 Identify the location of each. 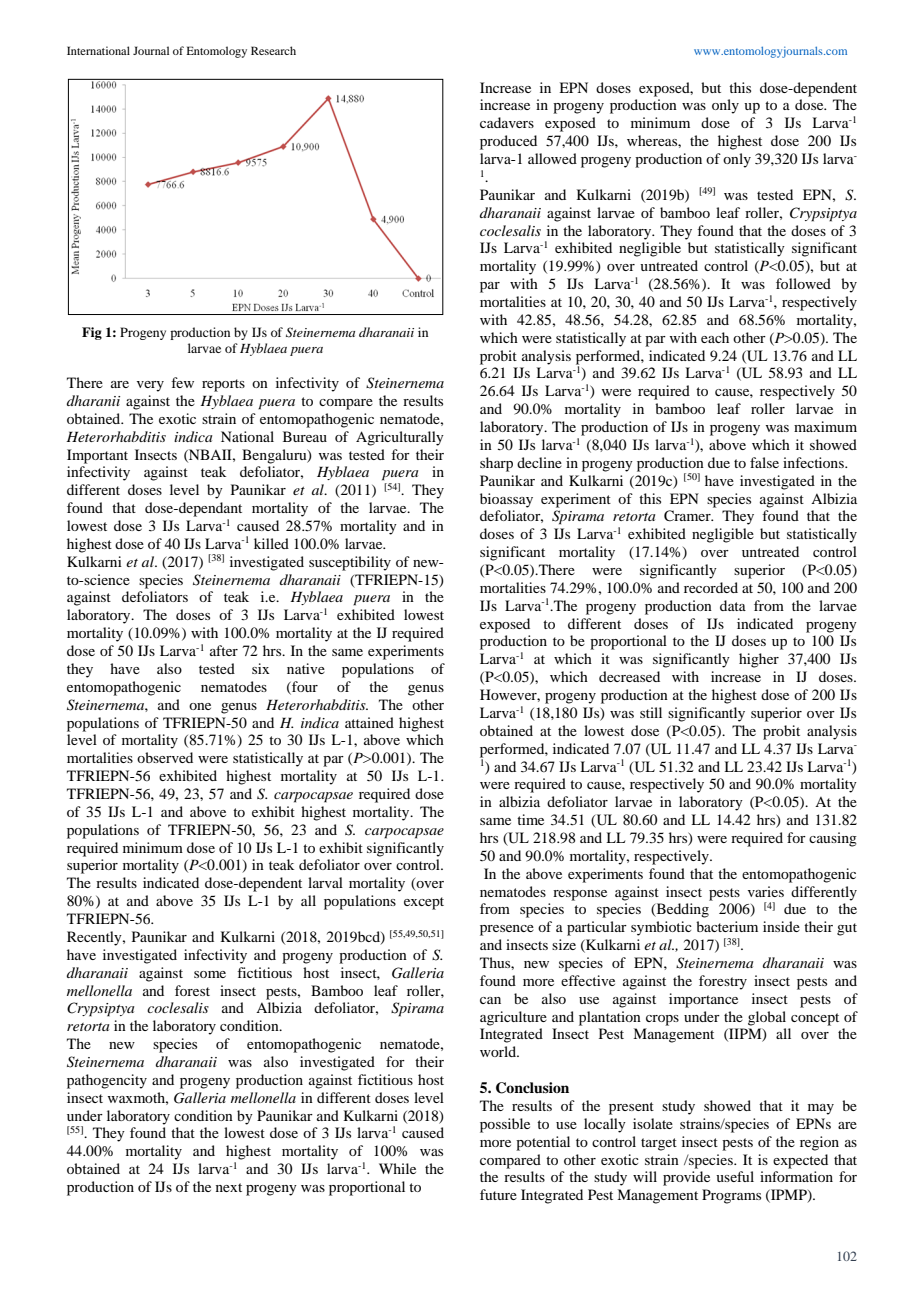
(715, 337).
